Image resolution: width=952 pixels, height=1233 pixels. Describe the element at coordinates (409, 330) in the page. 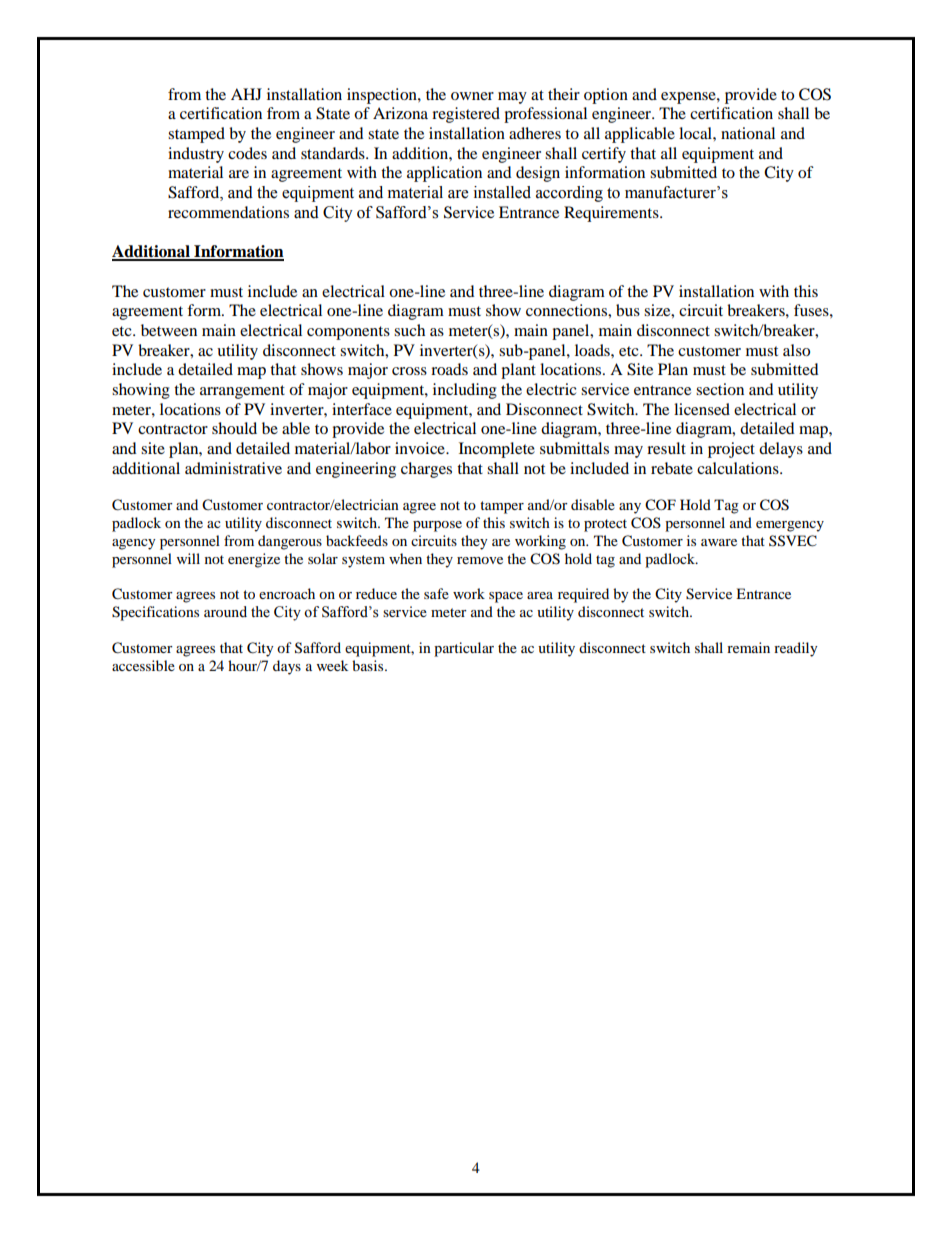

I see `such` at that location.
